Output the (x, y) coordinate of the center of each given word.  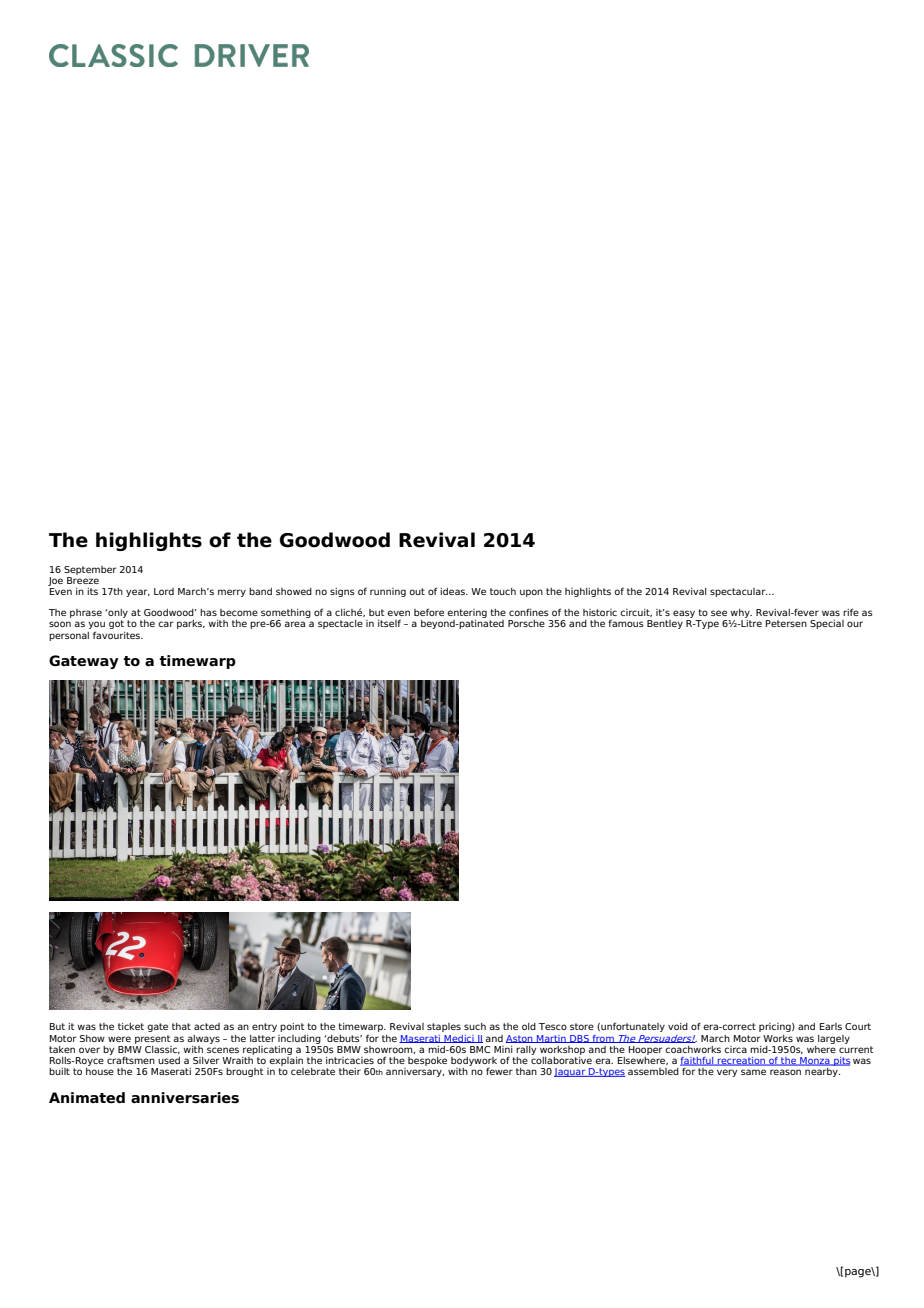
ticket (131, 1026)
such (475, 1026)
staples (444, 1027)
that (181, 1026)
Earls (831, 1026)
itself (389, 623)
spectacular (739, 592)
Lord (164, 591)
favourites (118, 635)
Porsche (526, 623)
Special (827, 624)
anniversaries (185, 1098)
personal (69, 636)
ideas (453, 591)
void (678, 1026)
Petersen (786, 623)
